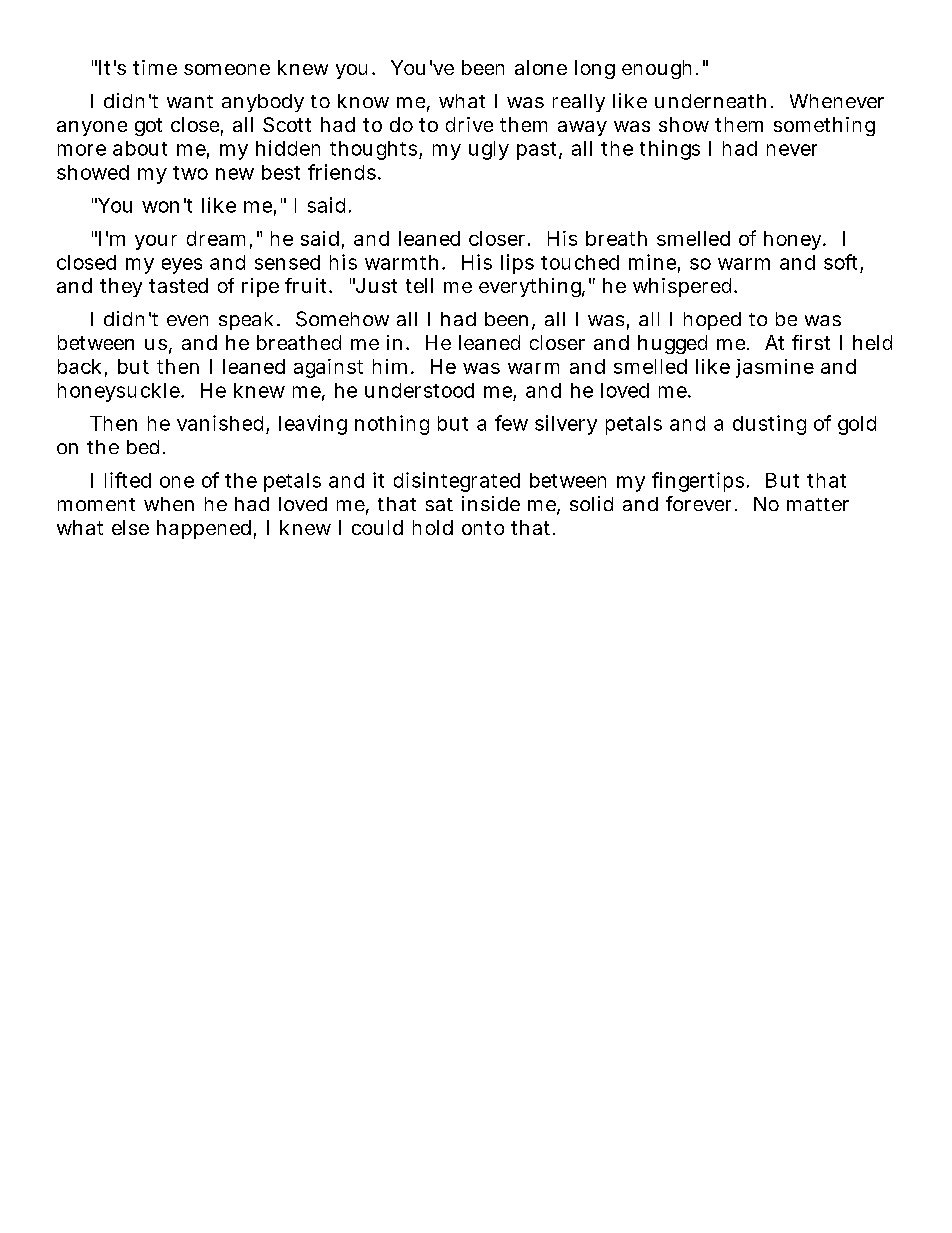 This screenshot has height=1233, width=952. Describe the element at coordinates (190, 173) in the screenshot. I see `two` at that location.
